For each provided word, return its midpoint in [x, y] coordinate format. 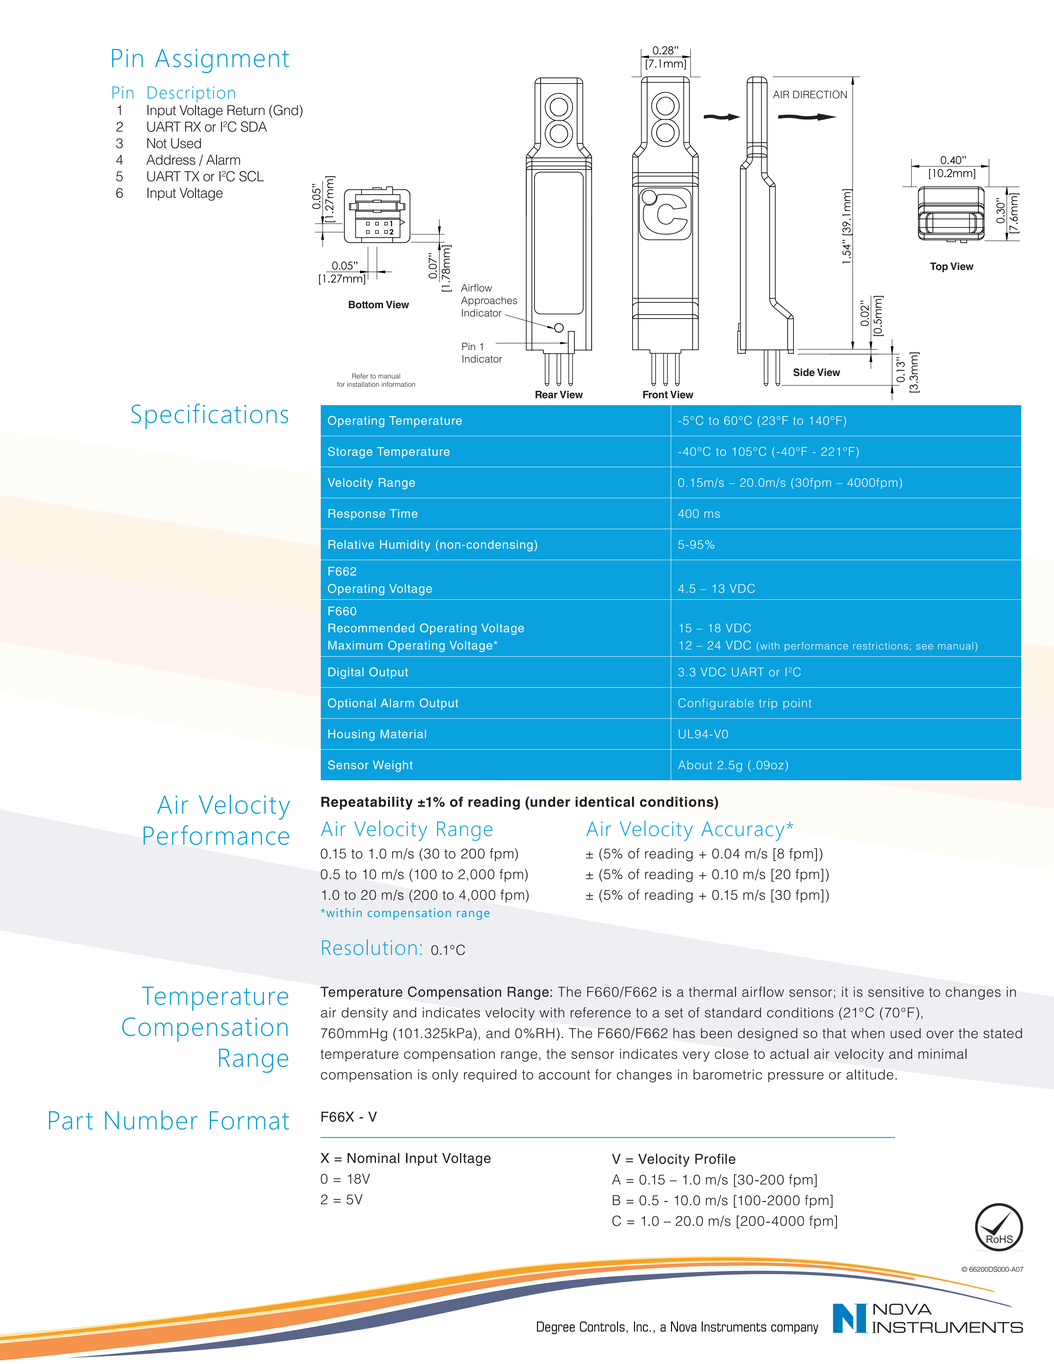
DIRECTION [820, 94]
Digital [346, 673]
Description [191, 94]
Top [939, 267]
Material [403, 734]
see [924, 647]
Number [151, 1120]
